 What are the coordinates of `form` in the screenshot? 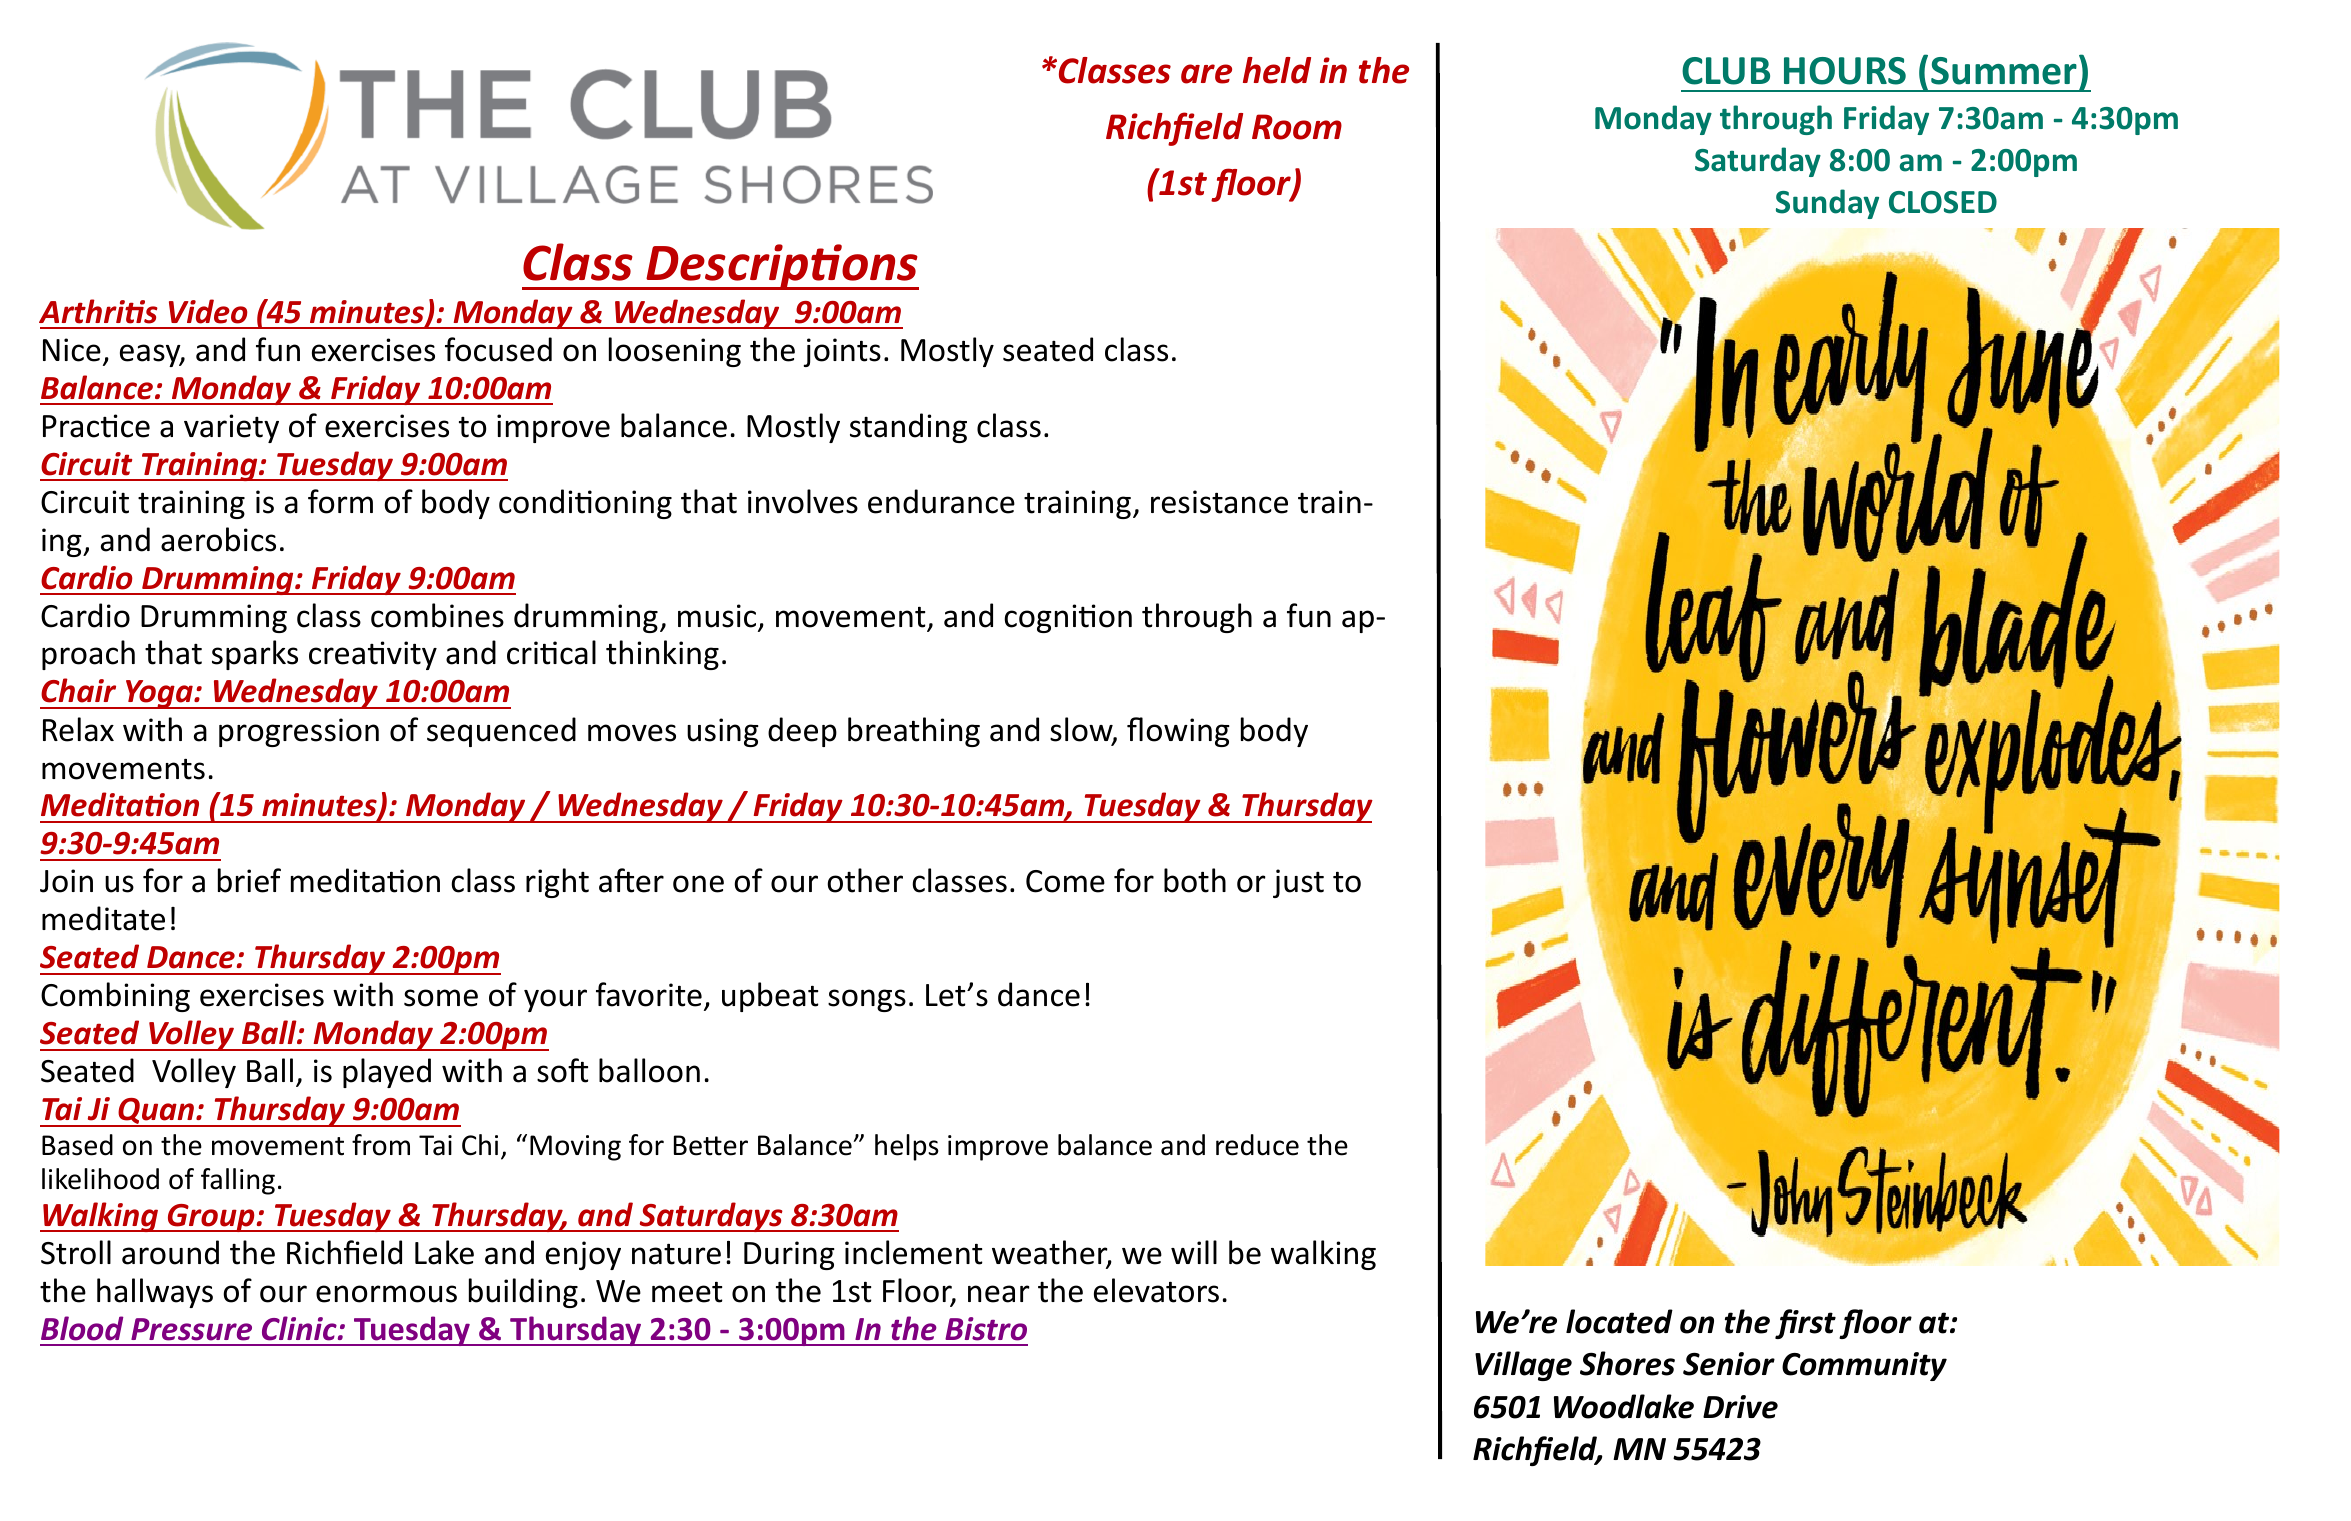 It's located at (340, 501).
